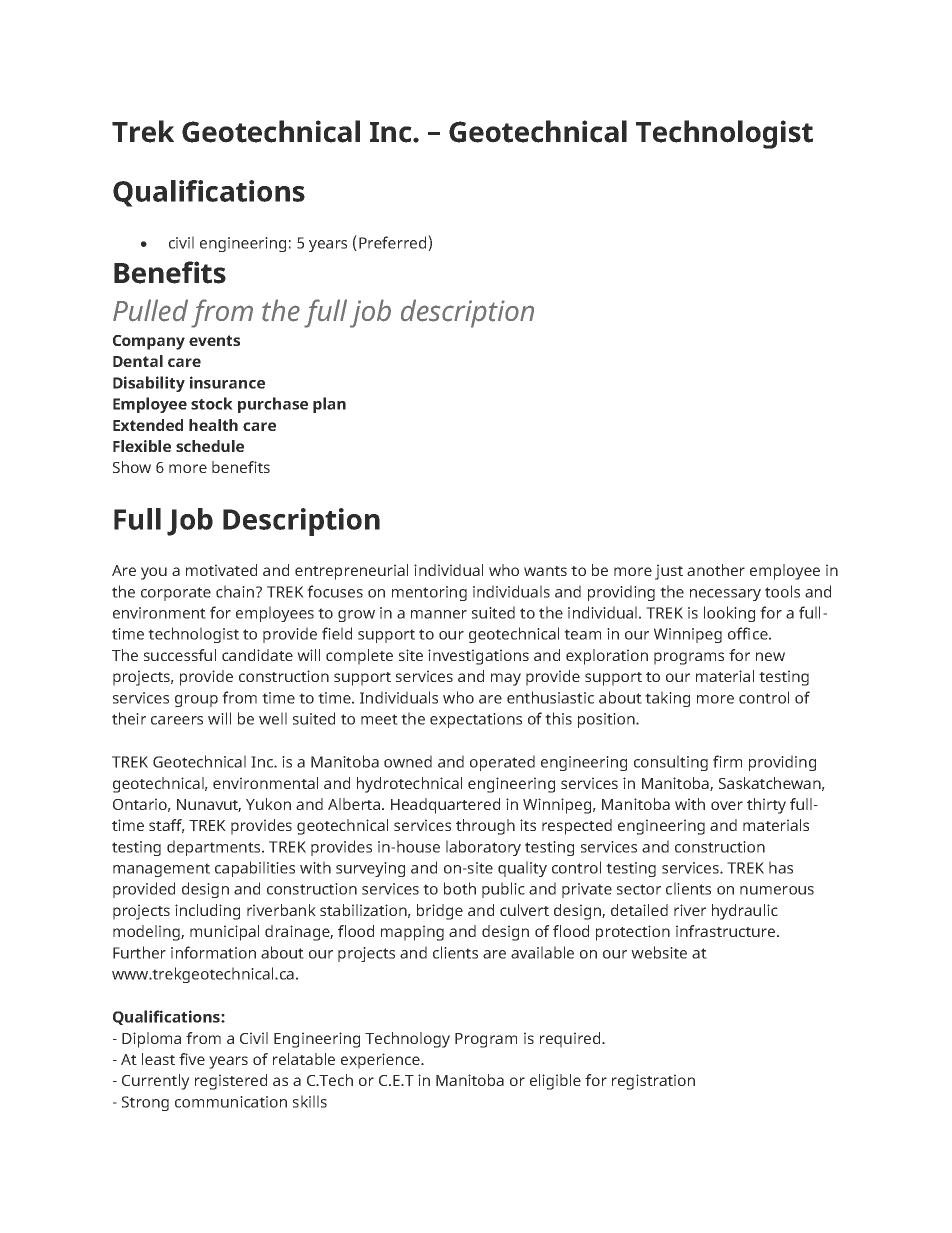  I want to click on plan, so click(329, 405).
